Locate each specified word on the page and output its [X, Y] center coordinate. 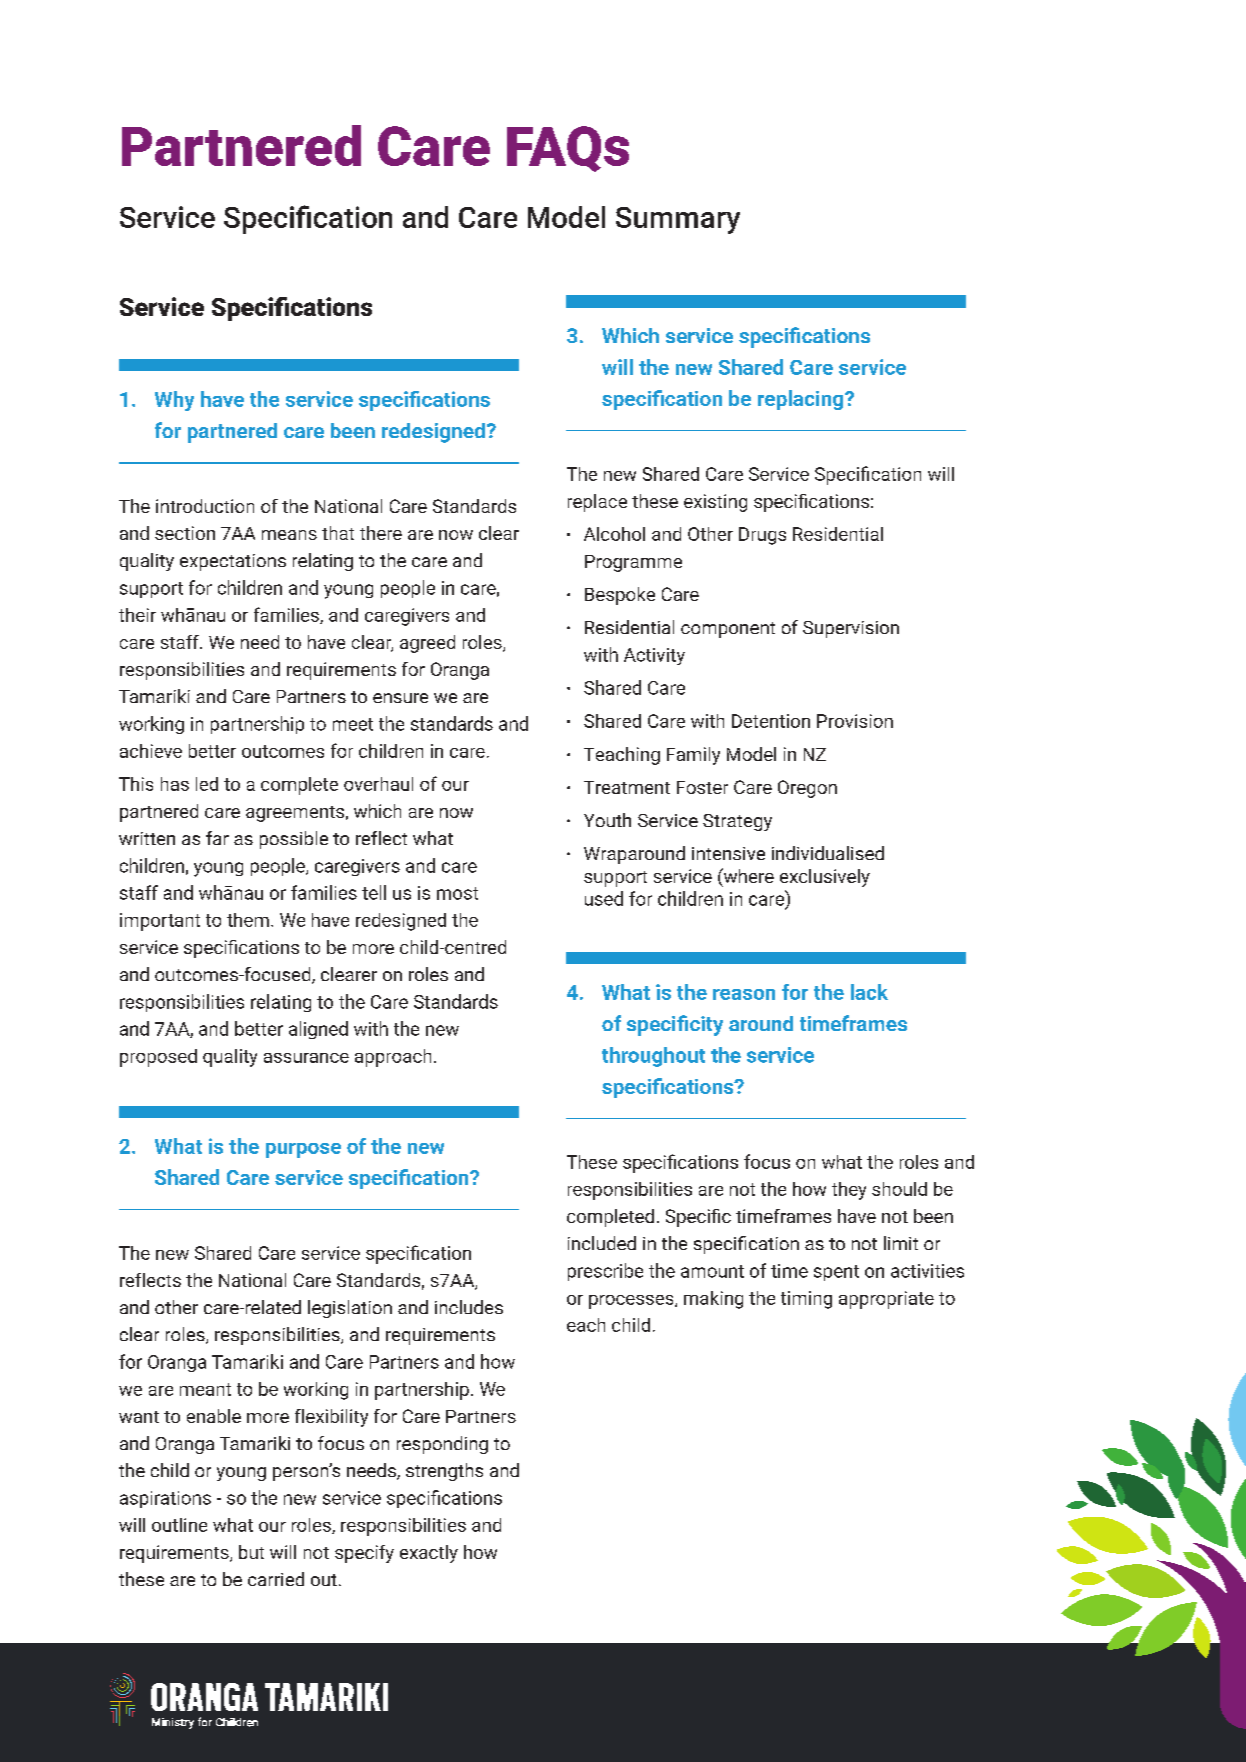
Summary [678, 220]
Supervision [851, 629]
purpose [303, 1150]
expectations [233, 562]
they [849, 1191]
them [248, 920]
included [602, 1243]
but [251, 1552]
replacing [800, 400]
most [457, 893]
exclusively [825, 878]
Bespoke [620, 596]
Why [174, 401]
